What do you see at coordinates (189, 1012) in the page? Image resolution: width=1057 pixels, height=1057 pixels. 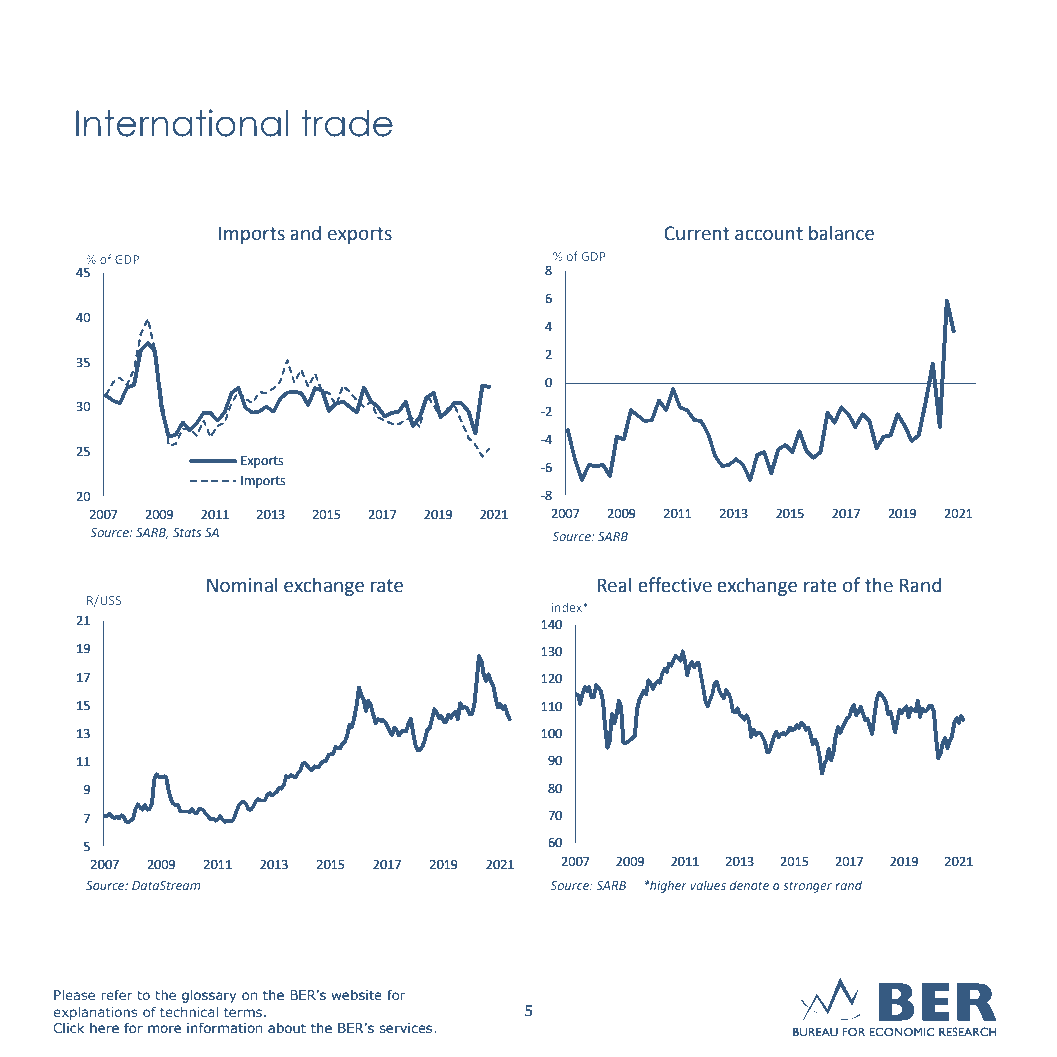 I see `technical` at bounding box center [189, 1012].
